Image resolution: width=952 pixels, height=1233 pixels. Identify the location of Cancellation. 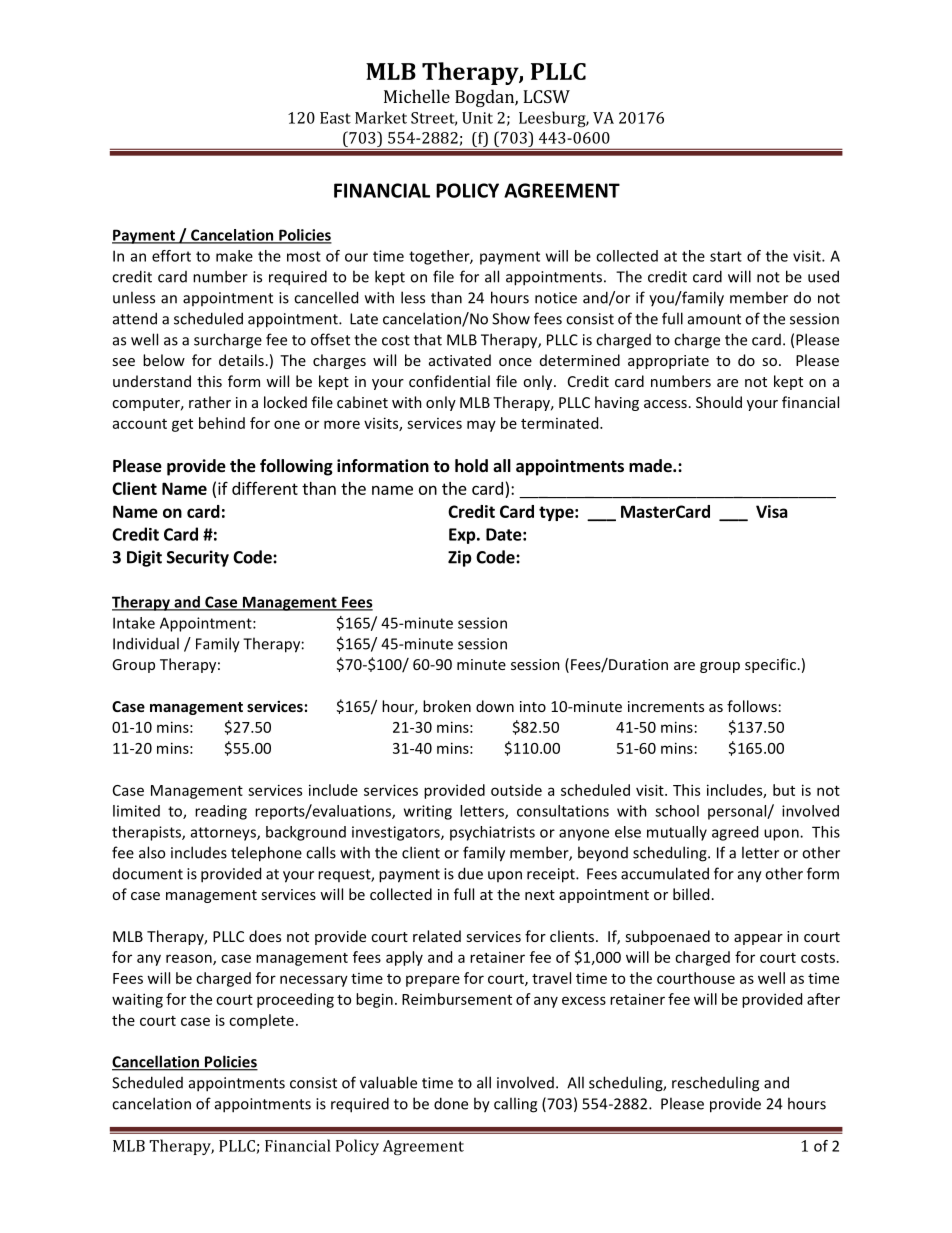
(156, 1062).
